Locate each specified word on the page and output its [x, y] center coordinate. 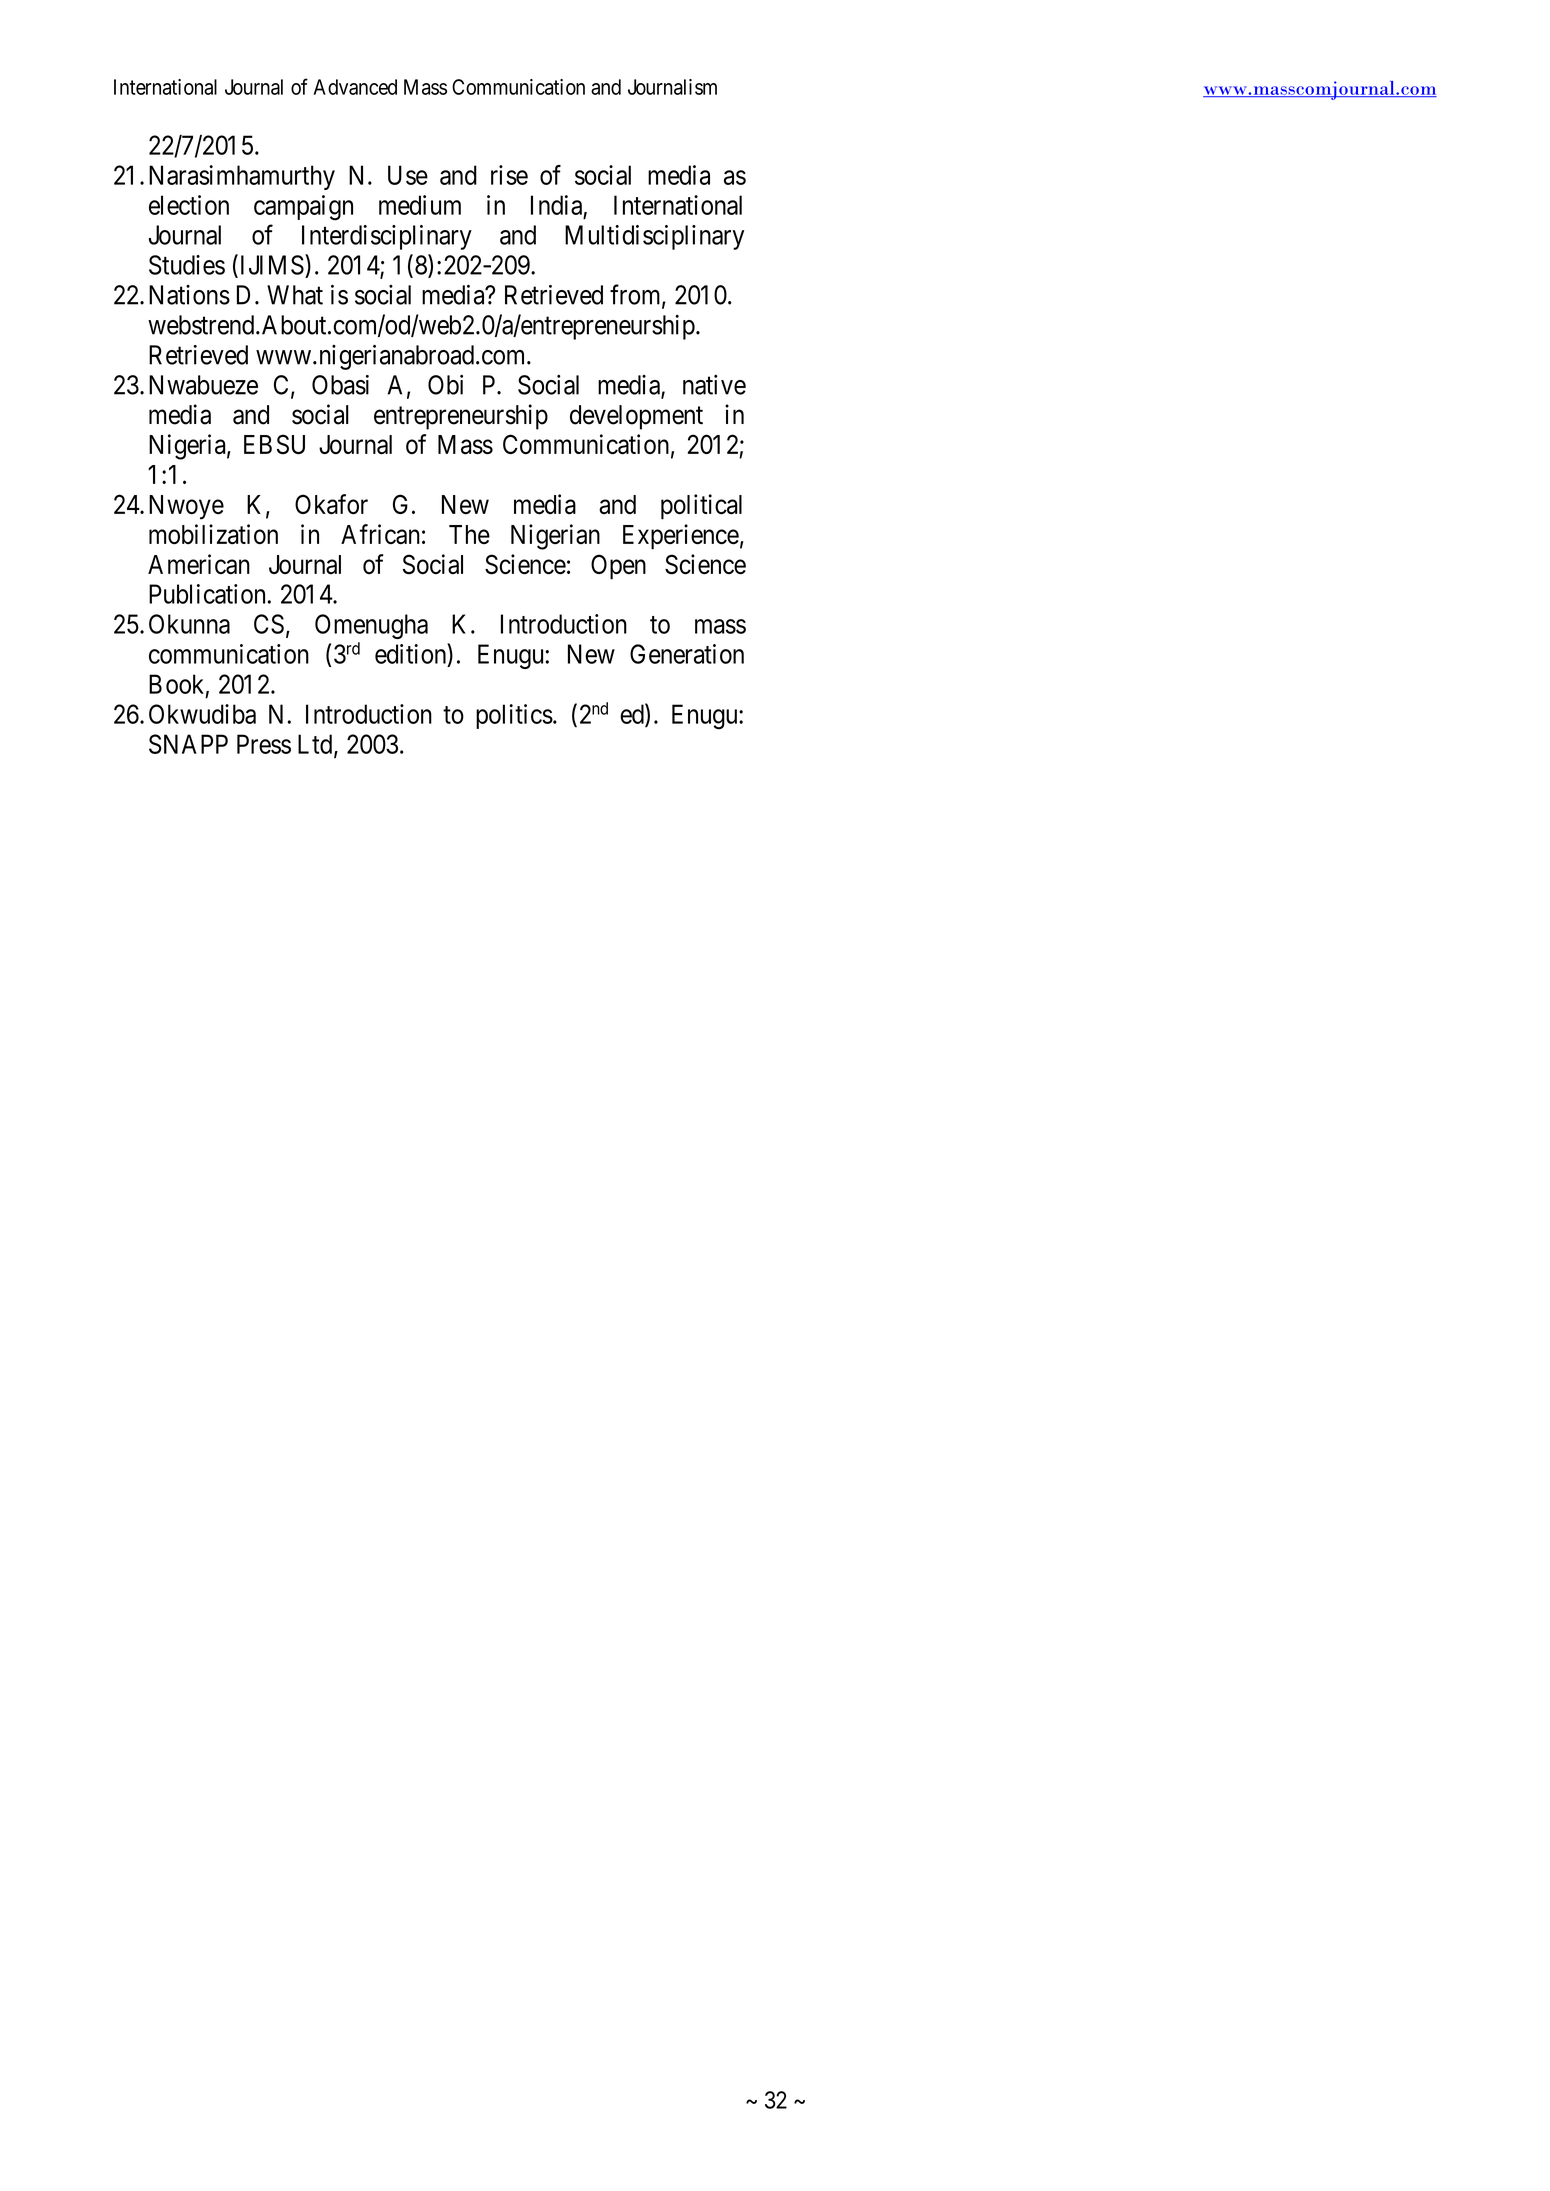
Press [264, 744]
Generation [687, 654]
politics [514, 716]
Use [408, 175]
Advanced [355, 87]
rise [509, 175]
